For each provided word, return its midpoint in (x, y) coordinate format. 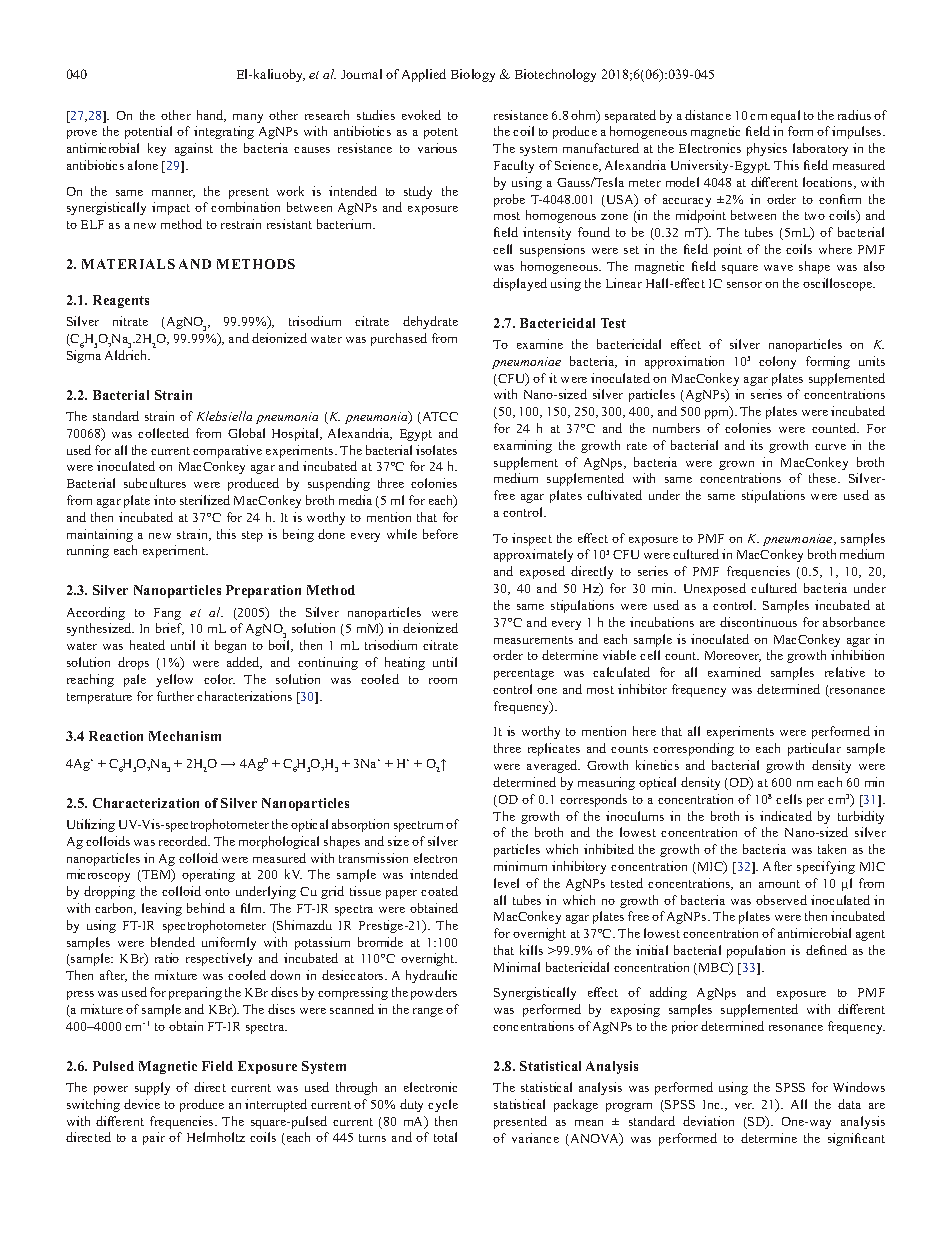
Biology (473, 75)
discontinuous (758, 622)
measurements (533, 640)
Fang (167, 614)
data (849, 1104)
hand (211, 116)
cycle (443, 1105)
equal (785, 116)
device (142, 1104)
